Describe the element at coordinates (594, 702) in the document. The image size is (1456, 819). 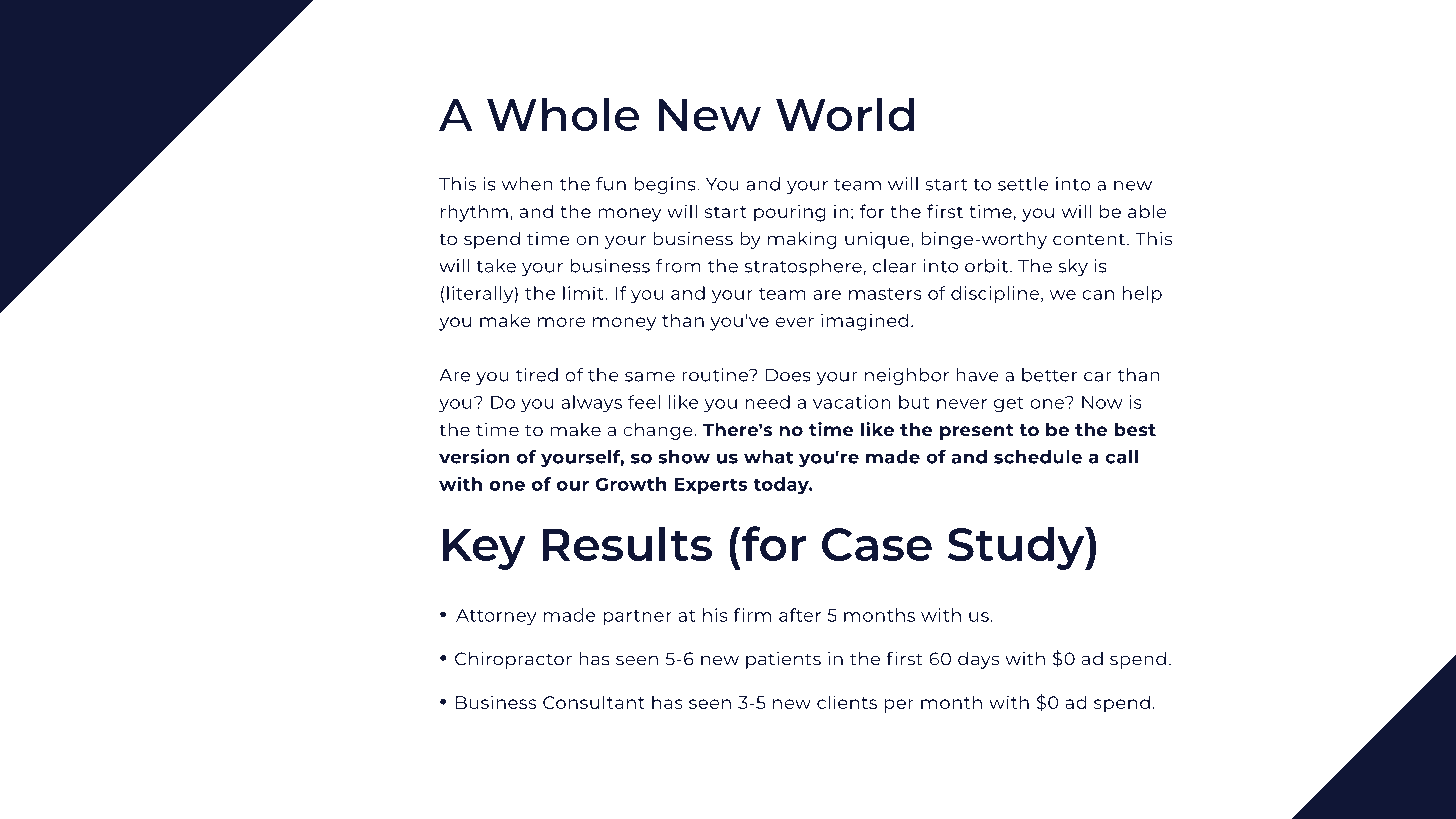
I see `Consultant` at that location.
